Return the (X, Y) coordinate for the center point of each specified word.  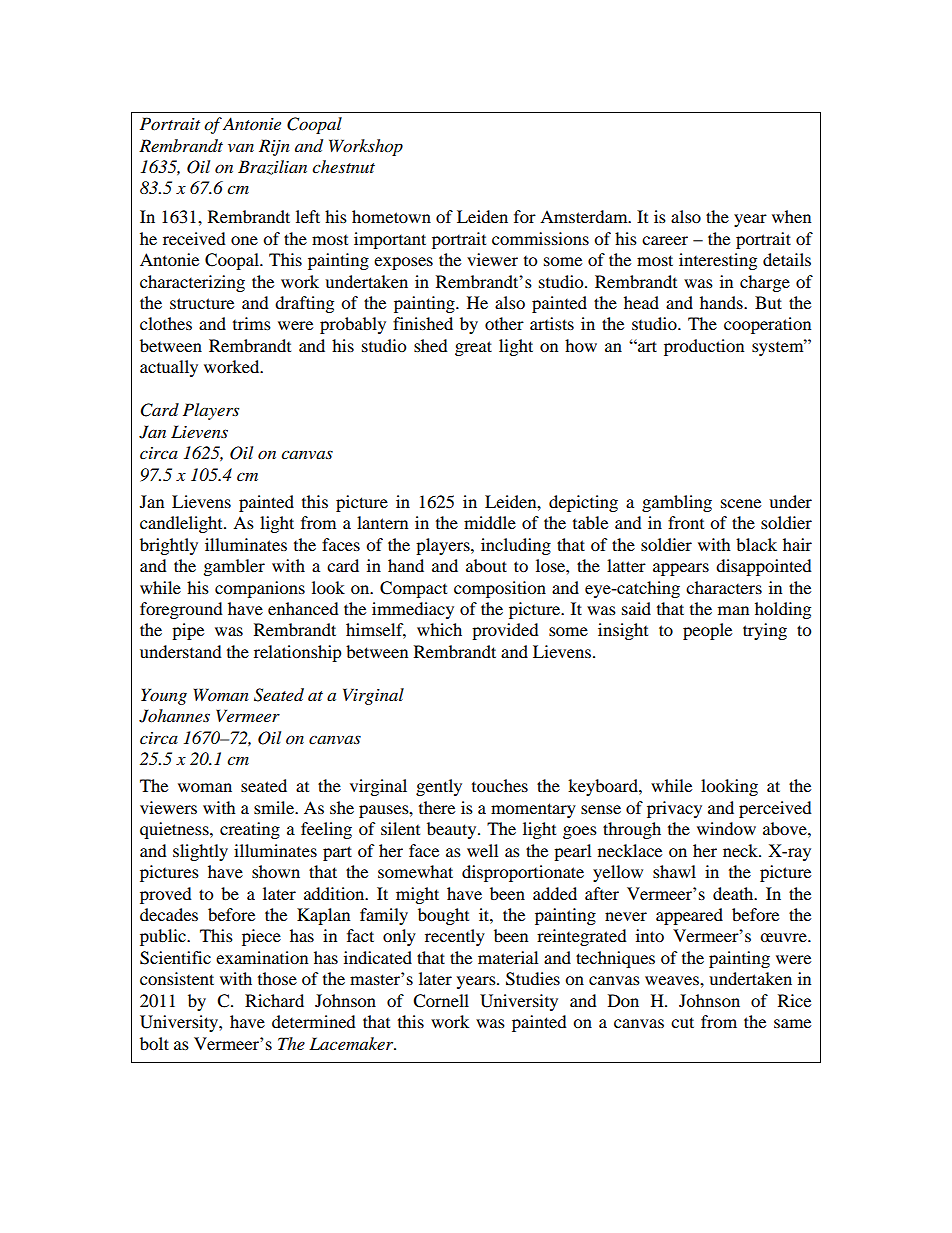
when (791, 216)
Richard (274, 1000)
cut (682, 1022)
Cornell (441, 1001)
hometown (391, 216)
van (241, 148)
